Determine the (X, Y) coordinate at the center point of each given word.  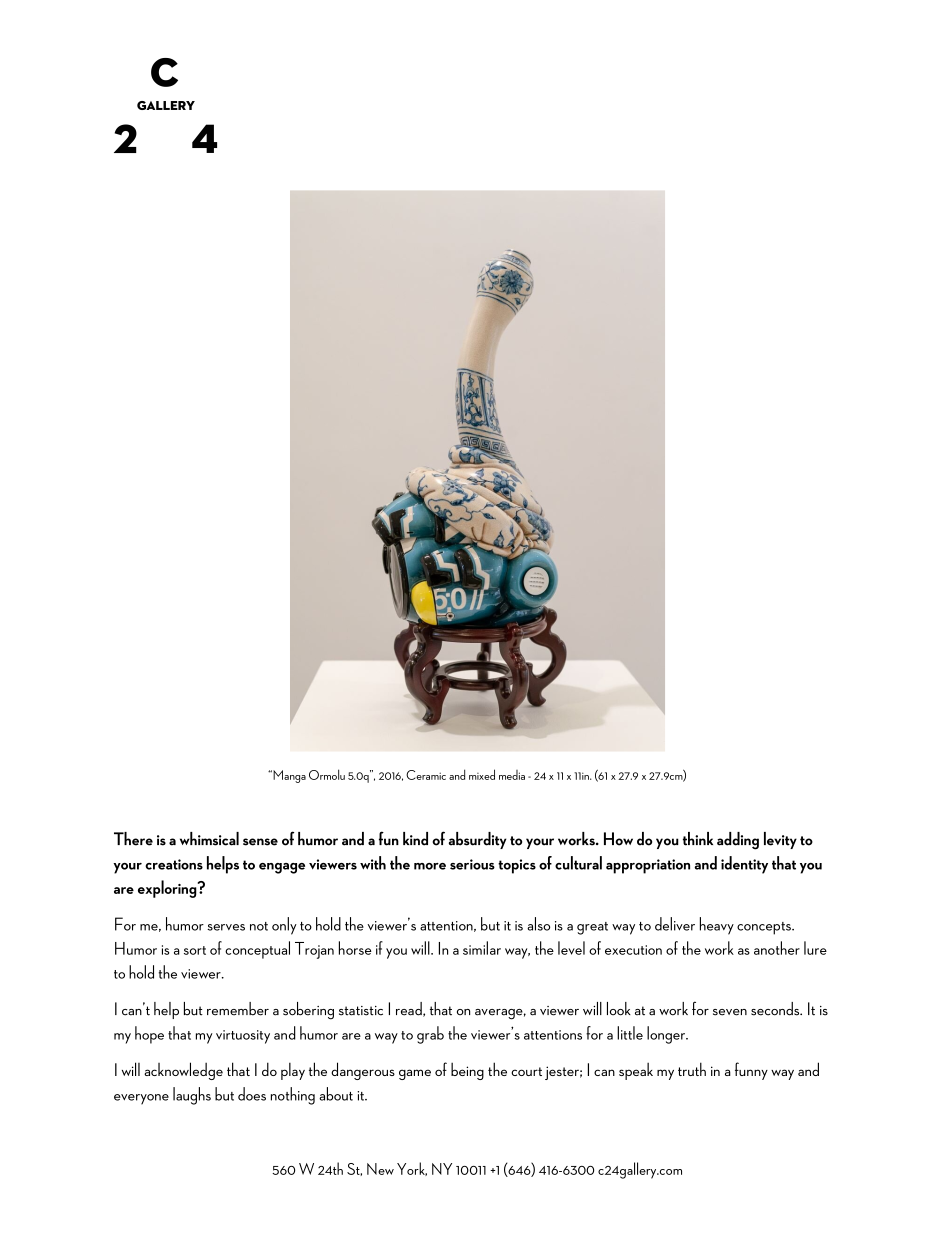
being (467, 1071)
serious (472, 864)
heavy (717, 926)
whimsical (209, 839)
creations (174, 864)
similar (482, 948)
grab (430, 1035)
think (698, 839)
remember (238, 1009)
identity (744, 865)
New (380, 1169)
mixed (482, 774)
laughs (192, 1096)
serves (226, 927)
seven (730, 1012)
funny (751, 1071)
